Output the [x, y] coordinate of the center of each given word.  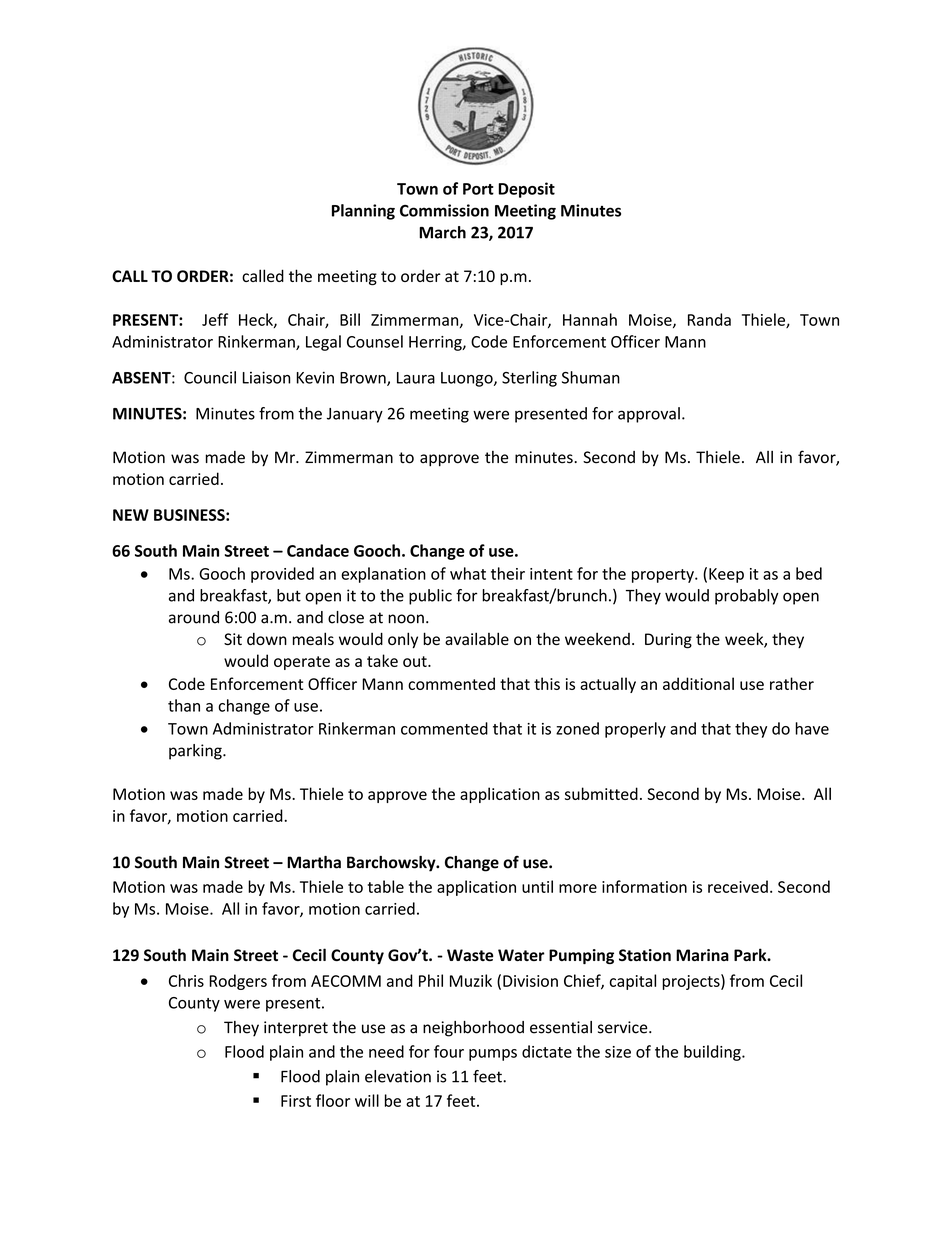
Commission [444, 210]
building [713, 1053]
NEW [131, 515]
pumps [493, 1055]
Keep [726, 575]
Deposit [526, 190]
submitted [601, 793]
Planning [363, 212]
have [812, 728]
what [468, 573]
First [296, 1101]
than [184, 705]
